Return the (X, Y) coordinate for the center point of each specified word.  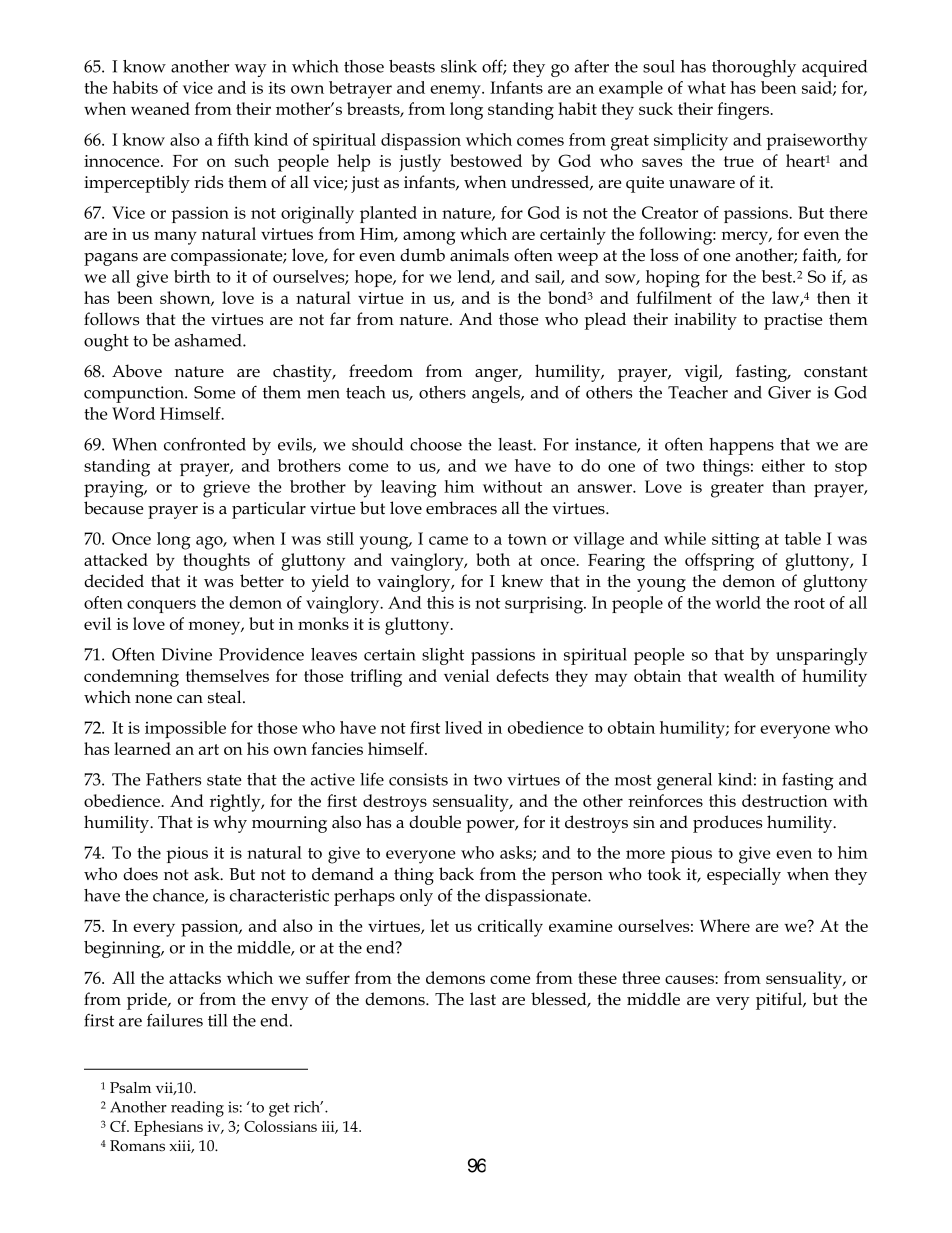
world (738, 602)
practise (793, 321)
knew (522, 581)
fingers (744, 111)
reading (197, 1109)
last (483, 999)
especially (744, 876)
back (456, 874)
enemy (456, 92)
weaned (160, 108)
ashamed (209, 340)
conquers (161, 606)
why (230, 824)
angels (497, 394)
